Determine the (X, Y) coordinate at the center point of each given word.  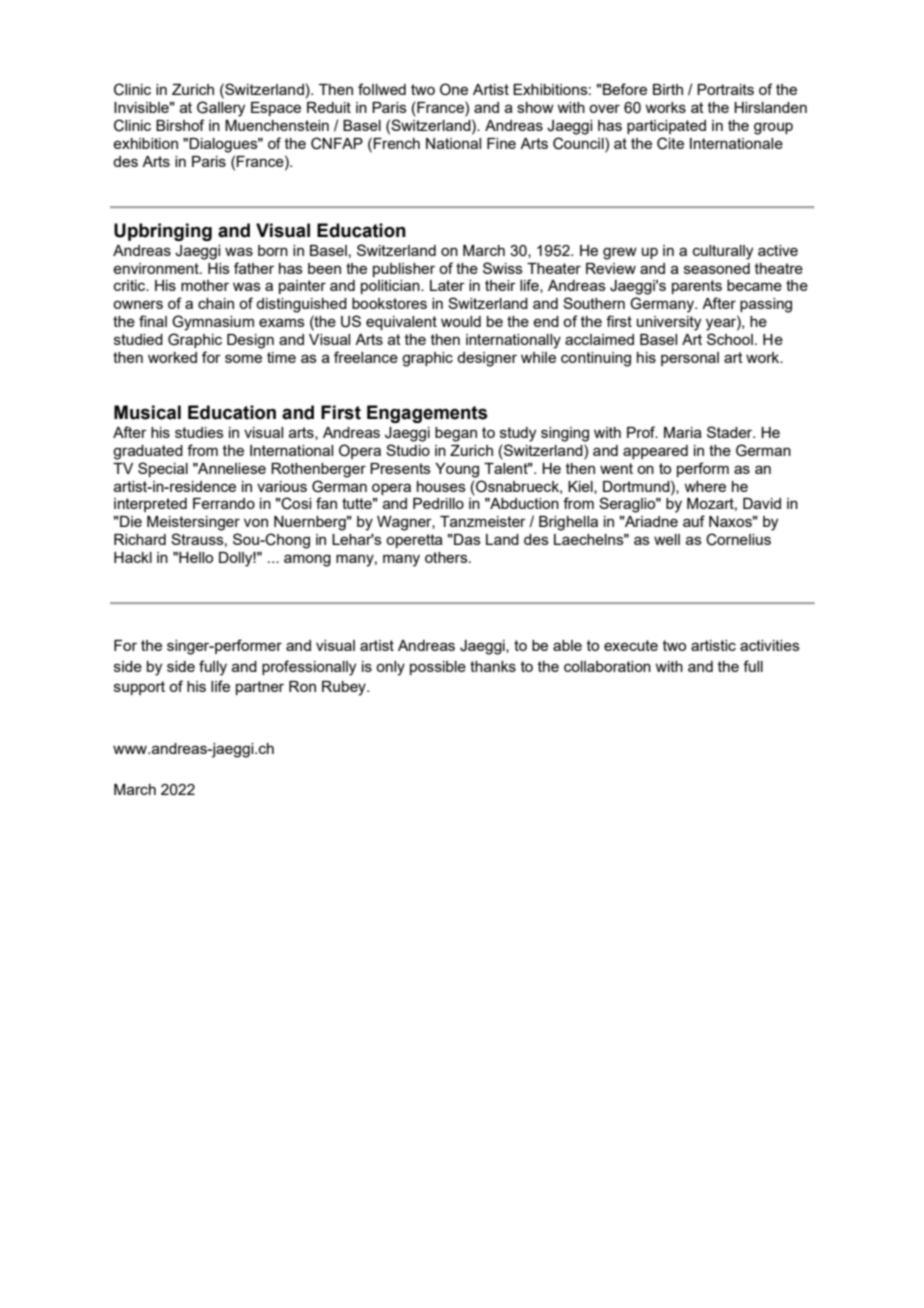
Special (163, 469)
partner (260, 688)
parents (697, 287)
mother (205, 285)
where (705, 486)
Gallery (221, 109)
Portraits (725, 89)
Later (447, 285)
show (535, 107)
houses (441, 486)
